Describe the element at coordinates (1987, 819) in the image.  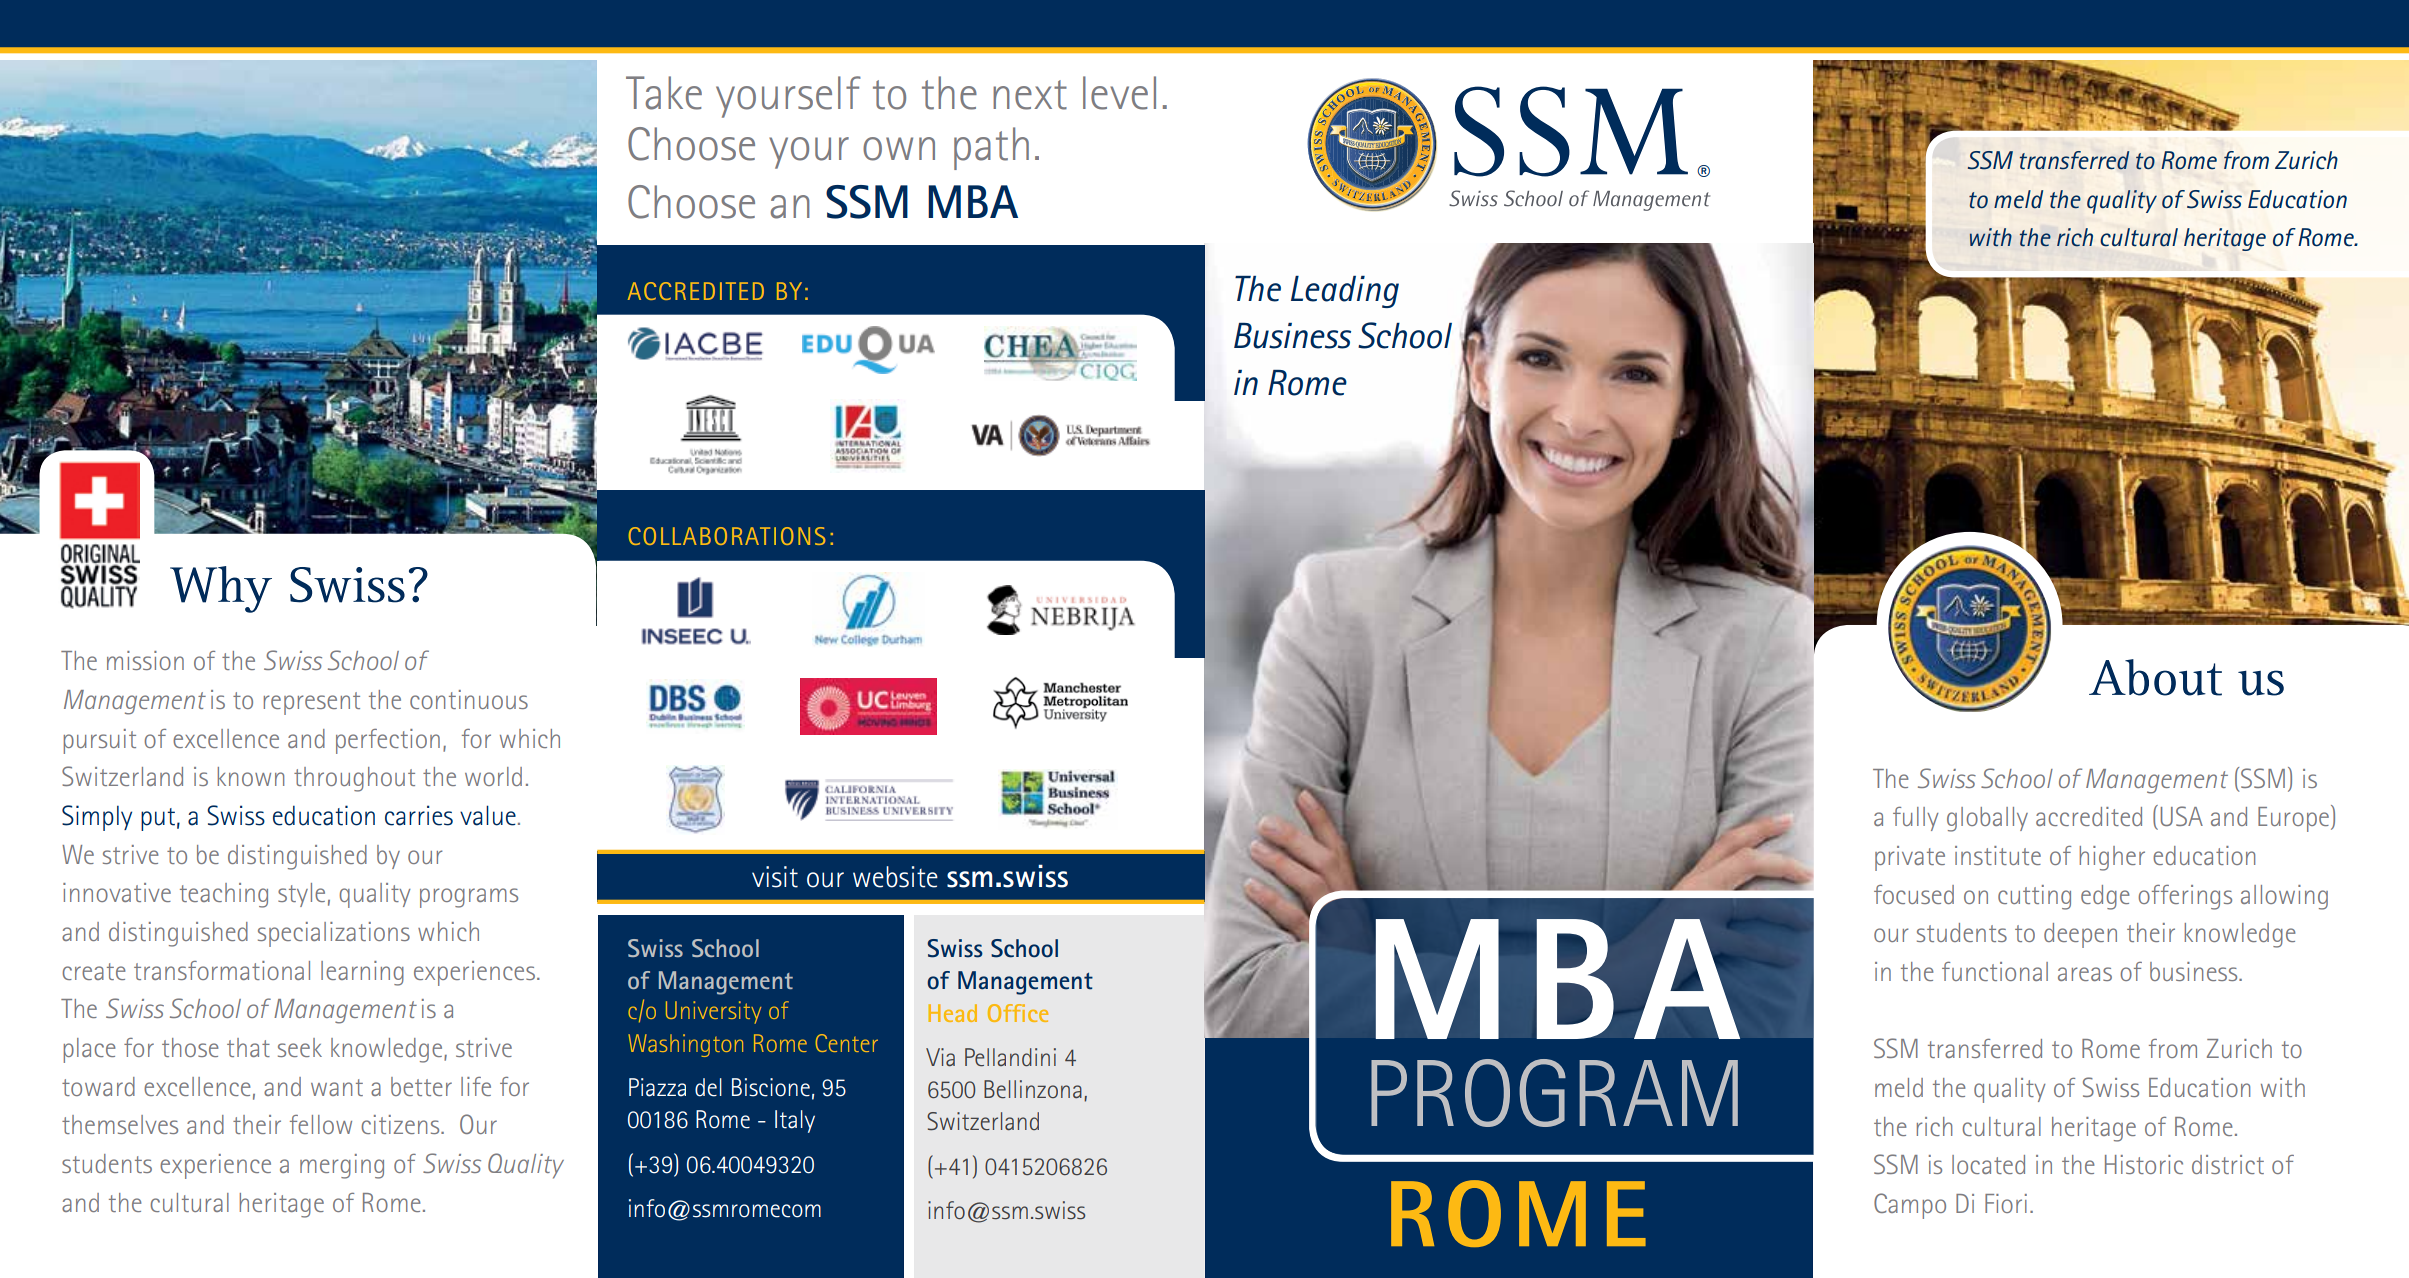
I see `globally` at that location.
